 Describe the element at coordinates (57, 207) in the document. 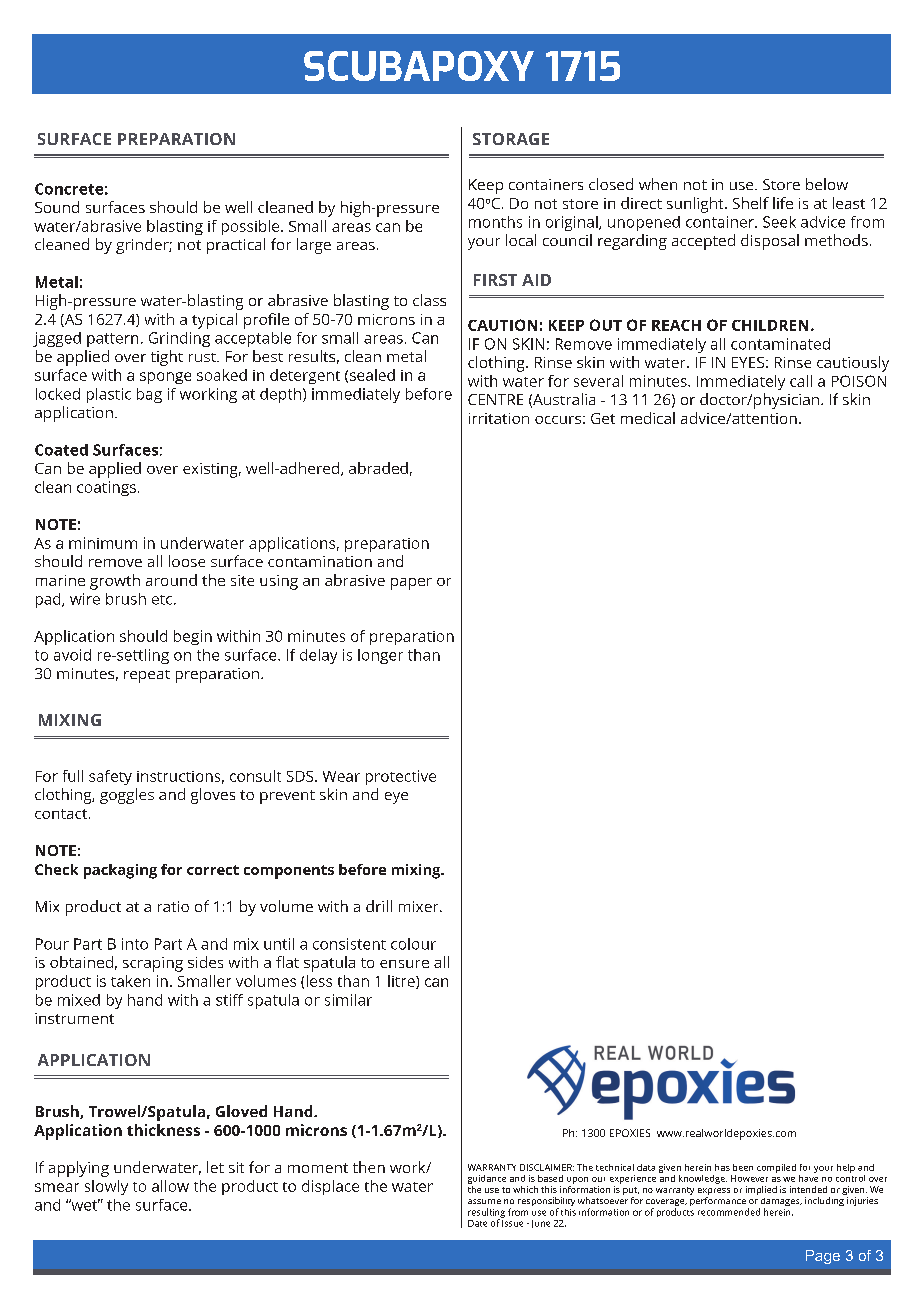

I see `Sound` at that location.
